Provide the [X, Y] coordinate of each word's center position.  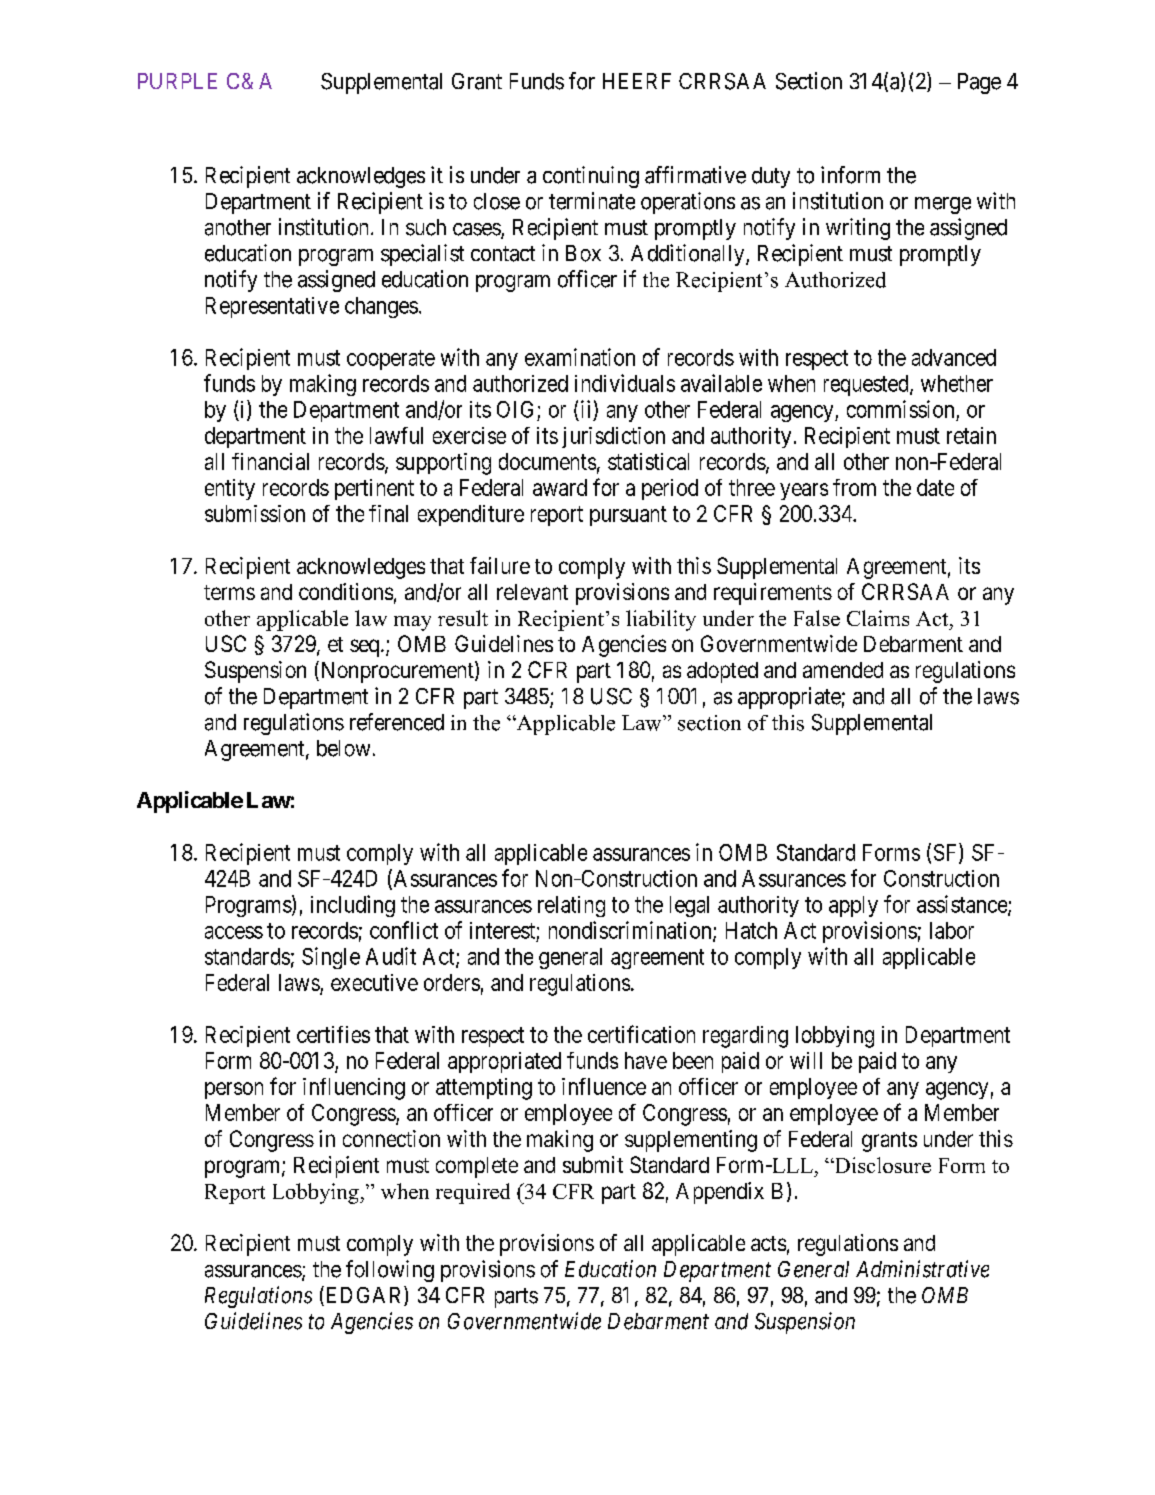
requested [867, 385]
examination [580, 357]
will [806, 1060]
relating [571, 906]
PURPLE [177, 81]
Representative [272, 307]
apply [853, 906]
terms [229, 592]
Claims [878, 618]
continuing [591, 177]
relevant [532, 592]
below [343, 748]
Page [979, 83]
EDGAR [364, 1296]
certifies [333, 1034]
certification [641, 1034]
